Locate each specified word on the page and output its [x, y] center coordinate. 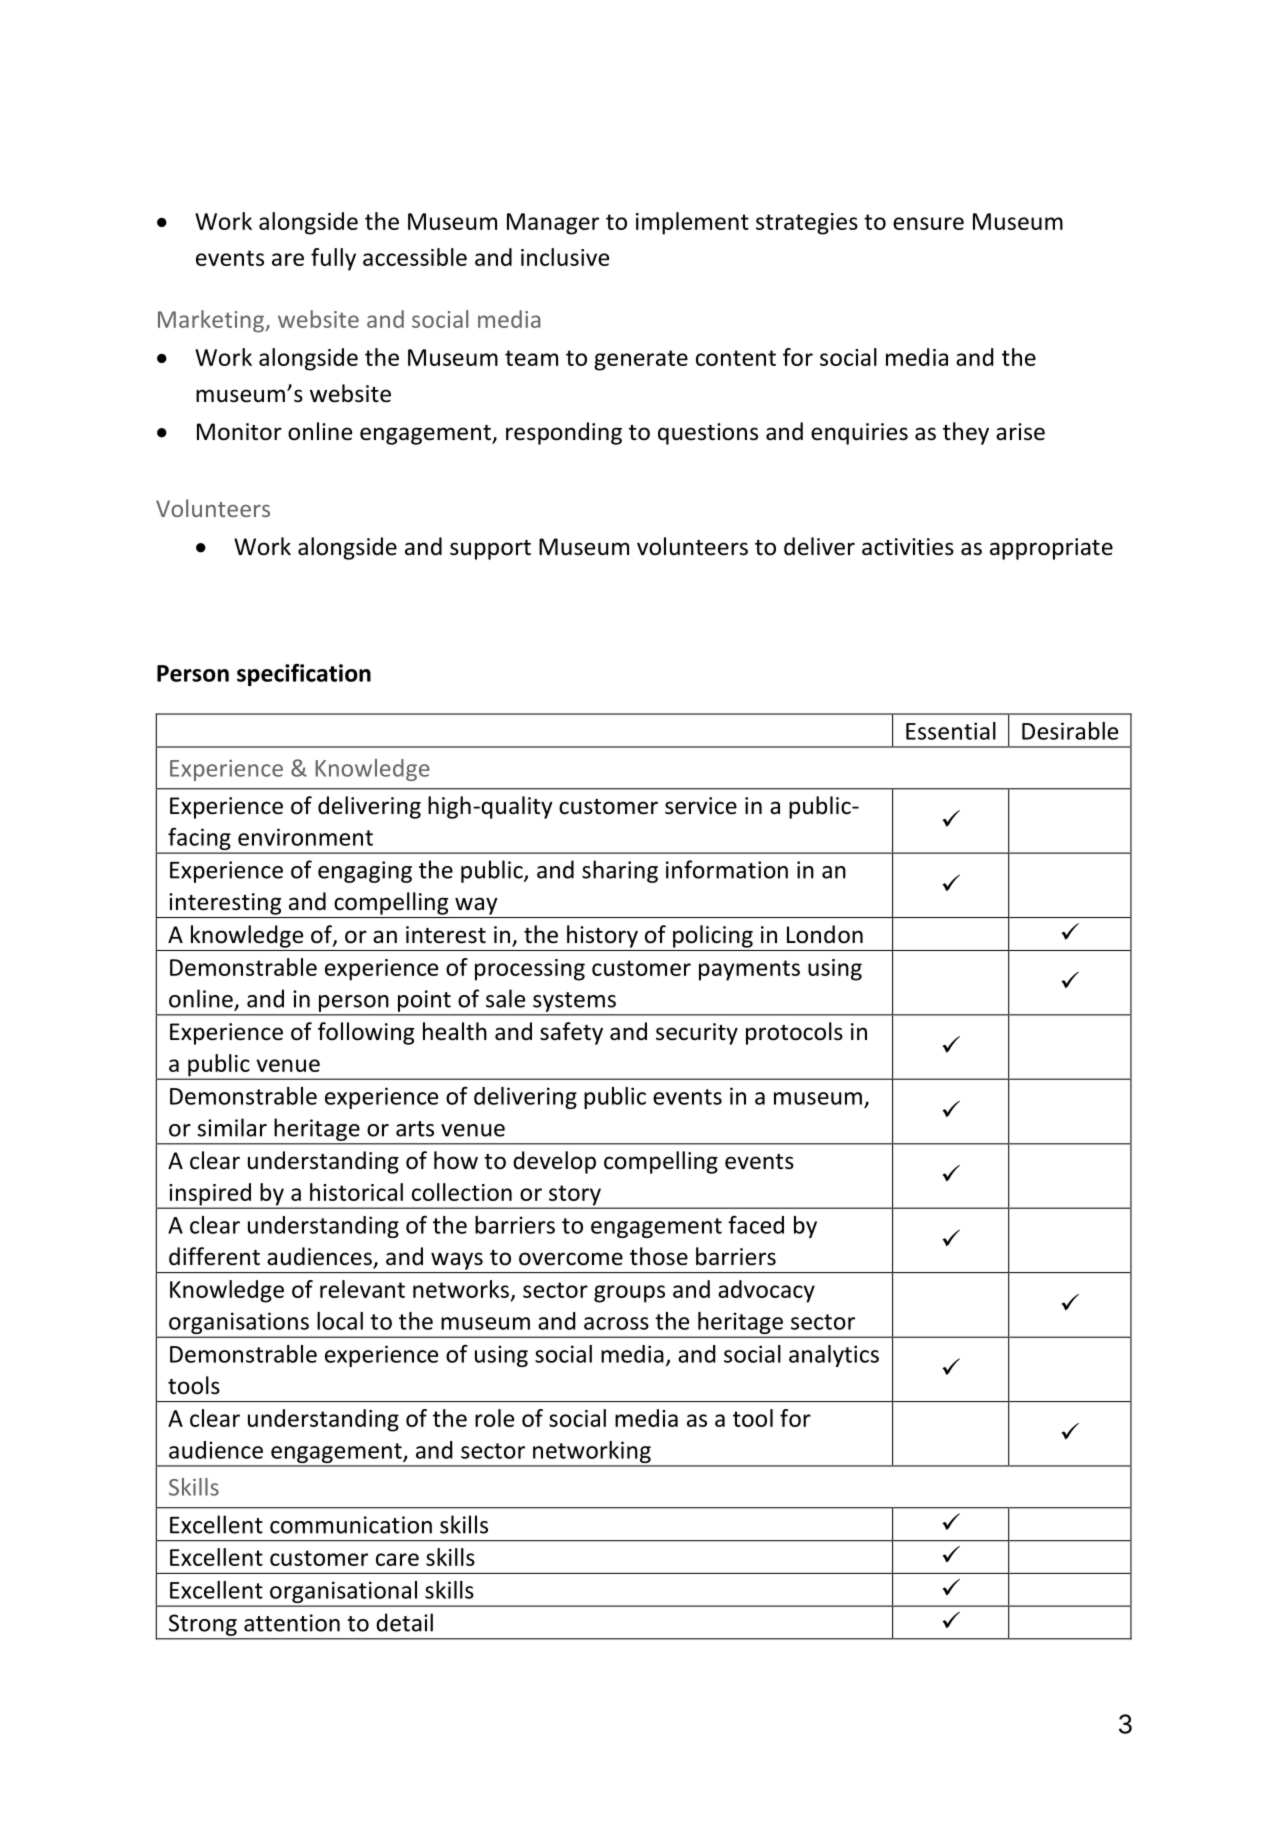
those [659, 1256]
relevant [362, 1289]
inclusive [565, 257]
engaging [365, 872]
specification [304, 674]
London [825, 934]
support [490, 550]
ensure [928, 223]
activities [908, 547]
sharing [620, 871]
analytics [834, 1356]
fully [333, 259]
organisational [343, 1593]
